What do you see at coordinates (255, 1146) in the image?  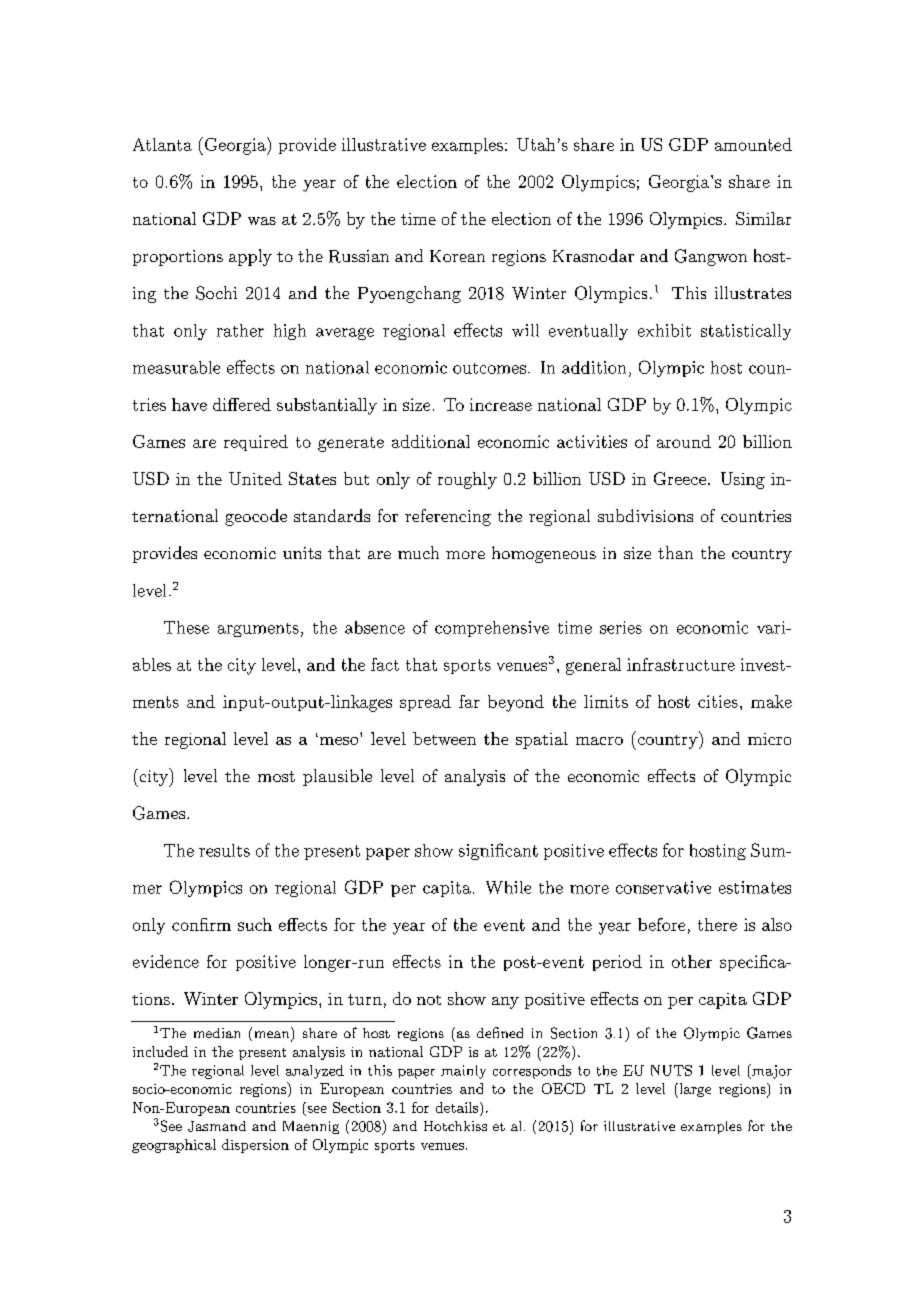 I see `dispersion` at bounding box center [255, 1146].
